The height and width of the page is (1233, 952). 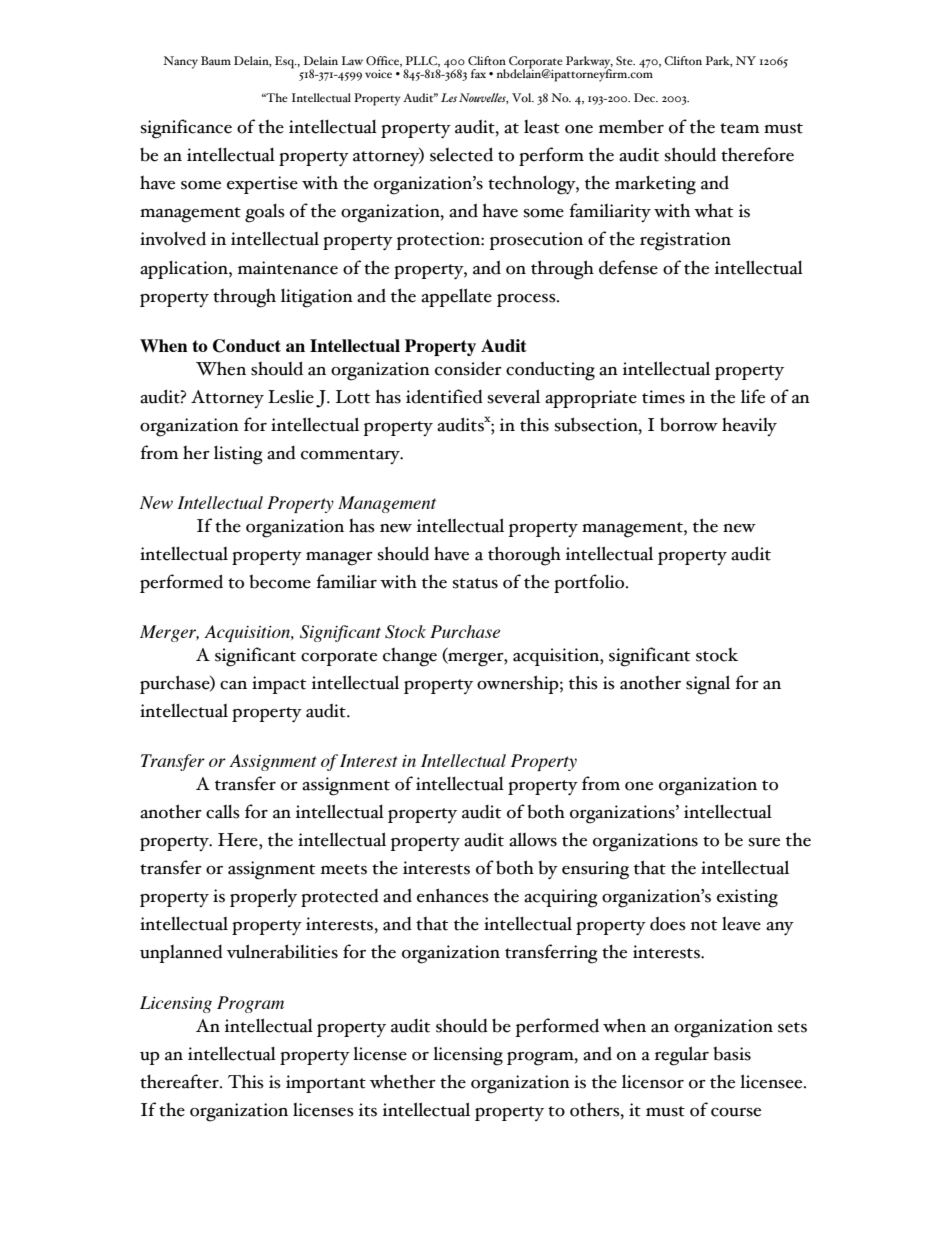 What do you see at coordinates (216, 60) in the page?
I see `Baum` at bounding box center [216, 60].
